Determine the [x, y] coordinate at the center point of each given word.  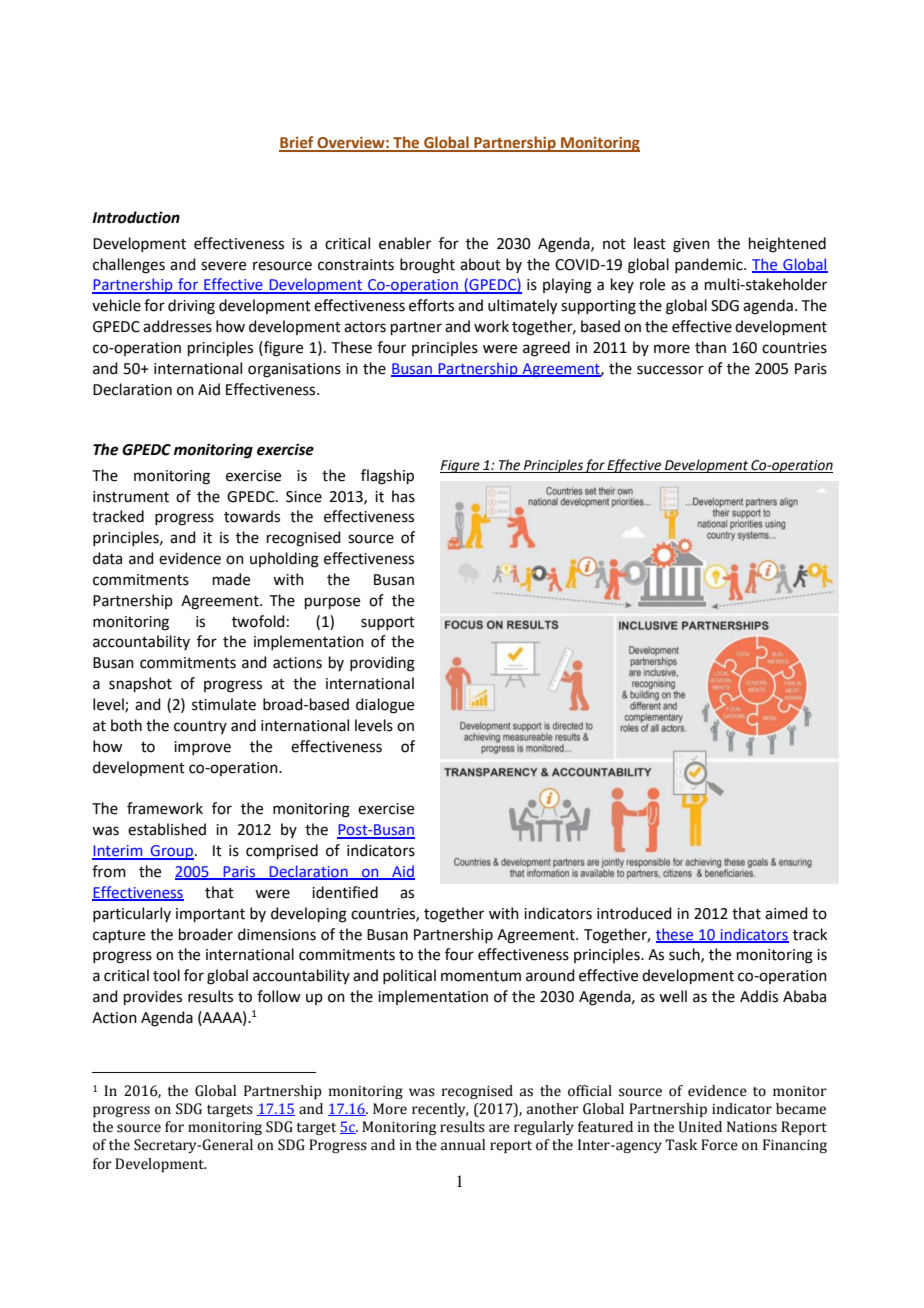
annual [463, 1145]
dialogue [385, 706]
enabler [405, 243]
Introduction [136, 217]
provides [153, 997]
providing [382, 664]
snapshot [140, 684]
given [691, 245]
